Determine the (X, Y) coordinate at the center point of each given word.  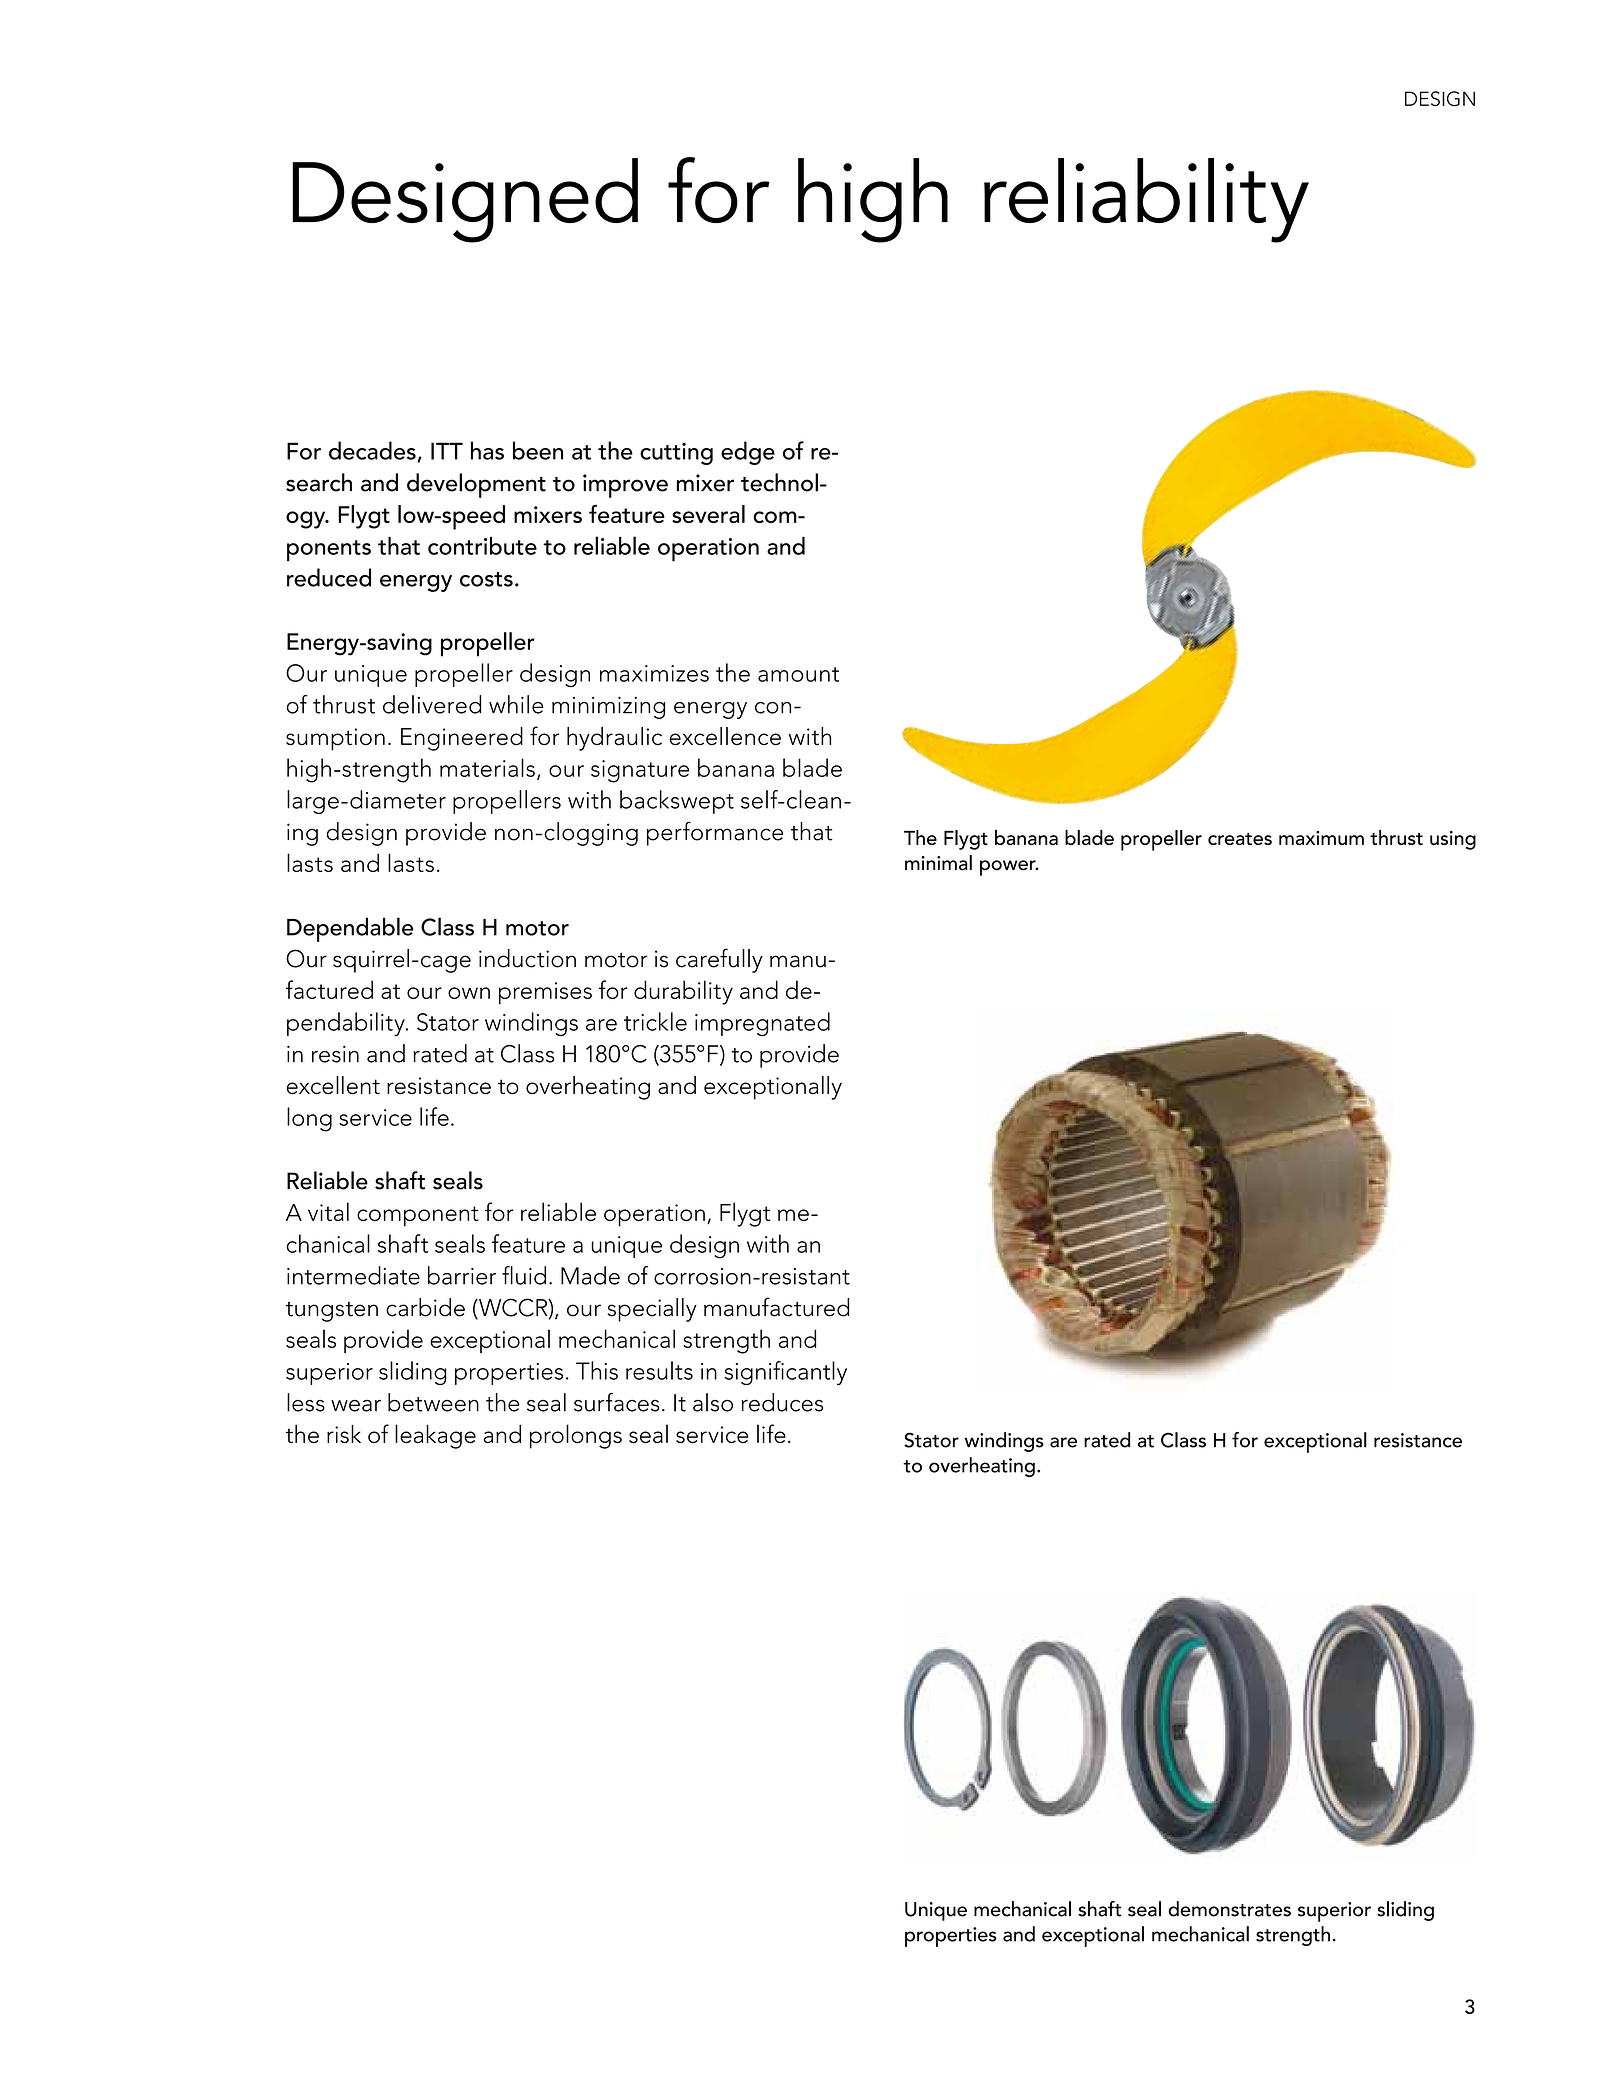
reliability (1146, 200)
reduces (782, 1402)
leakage (435, 1436)
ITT (447, 451)
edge (748, 453)
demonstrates (1229, 1909)
